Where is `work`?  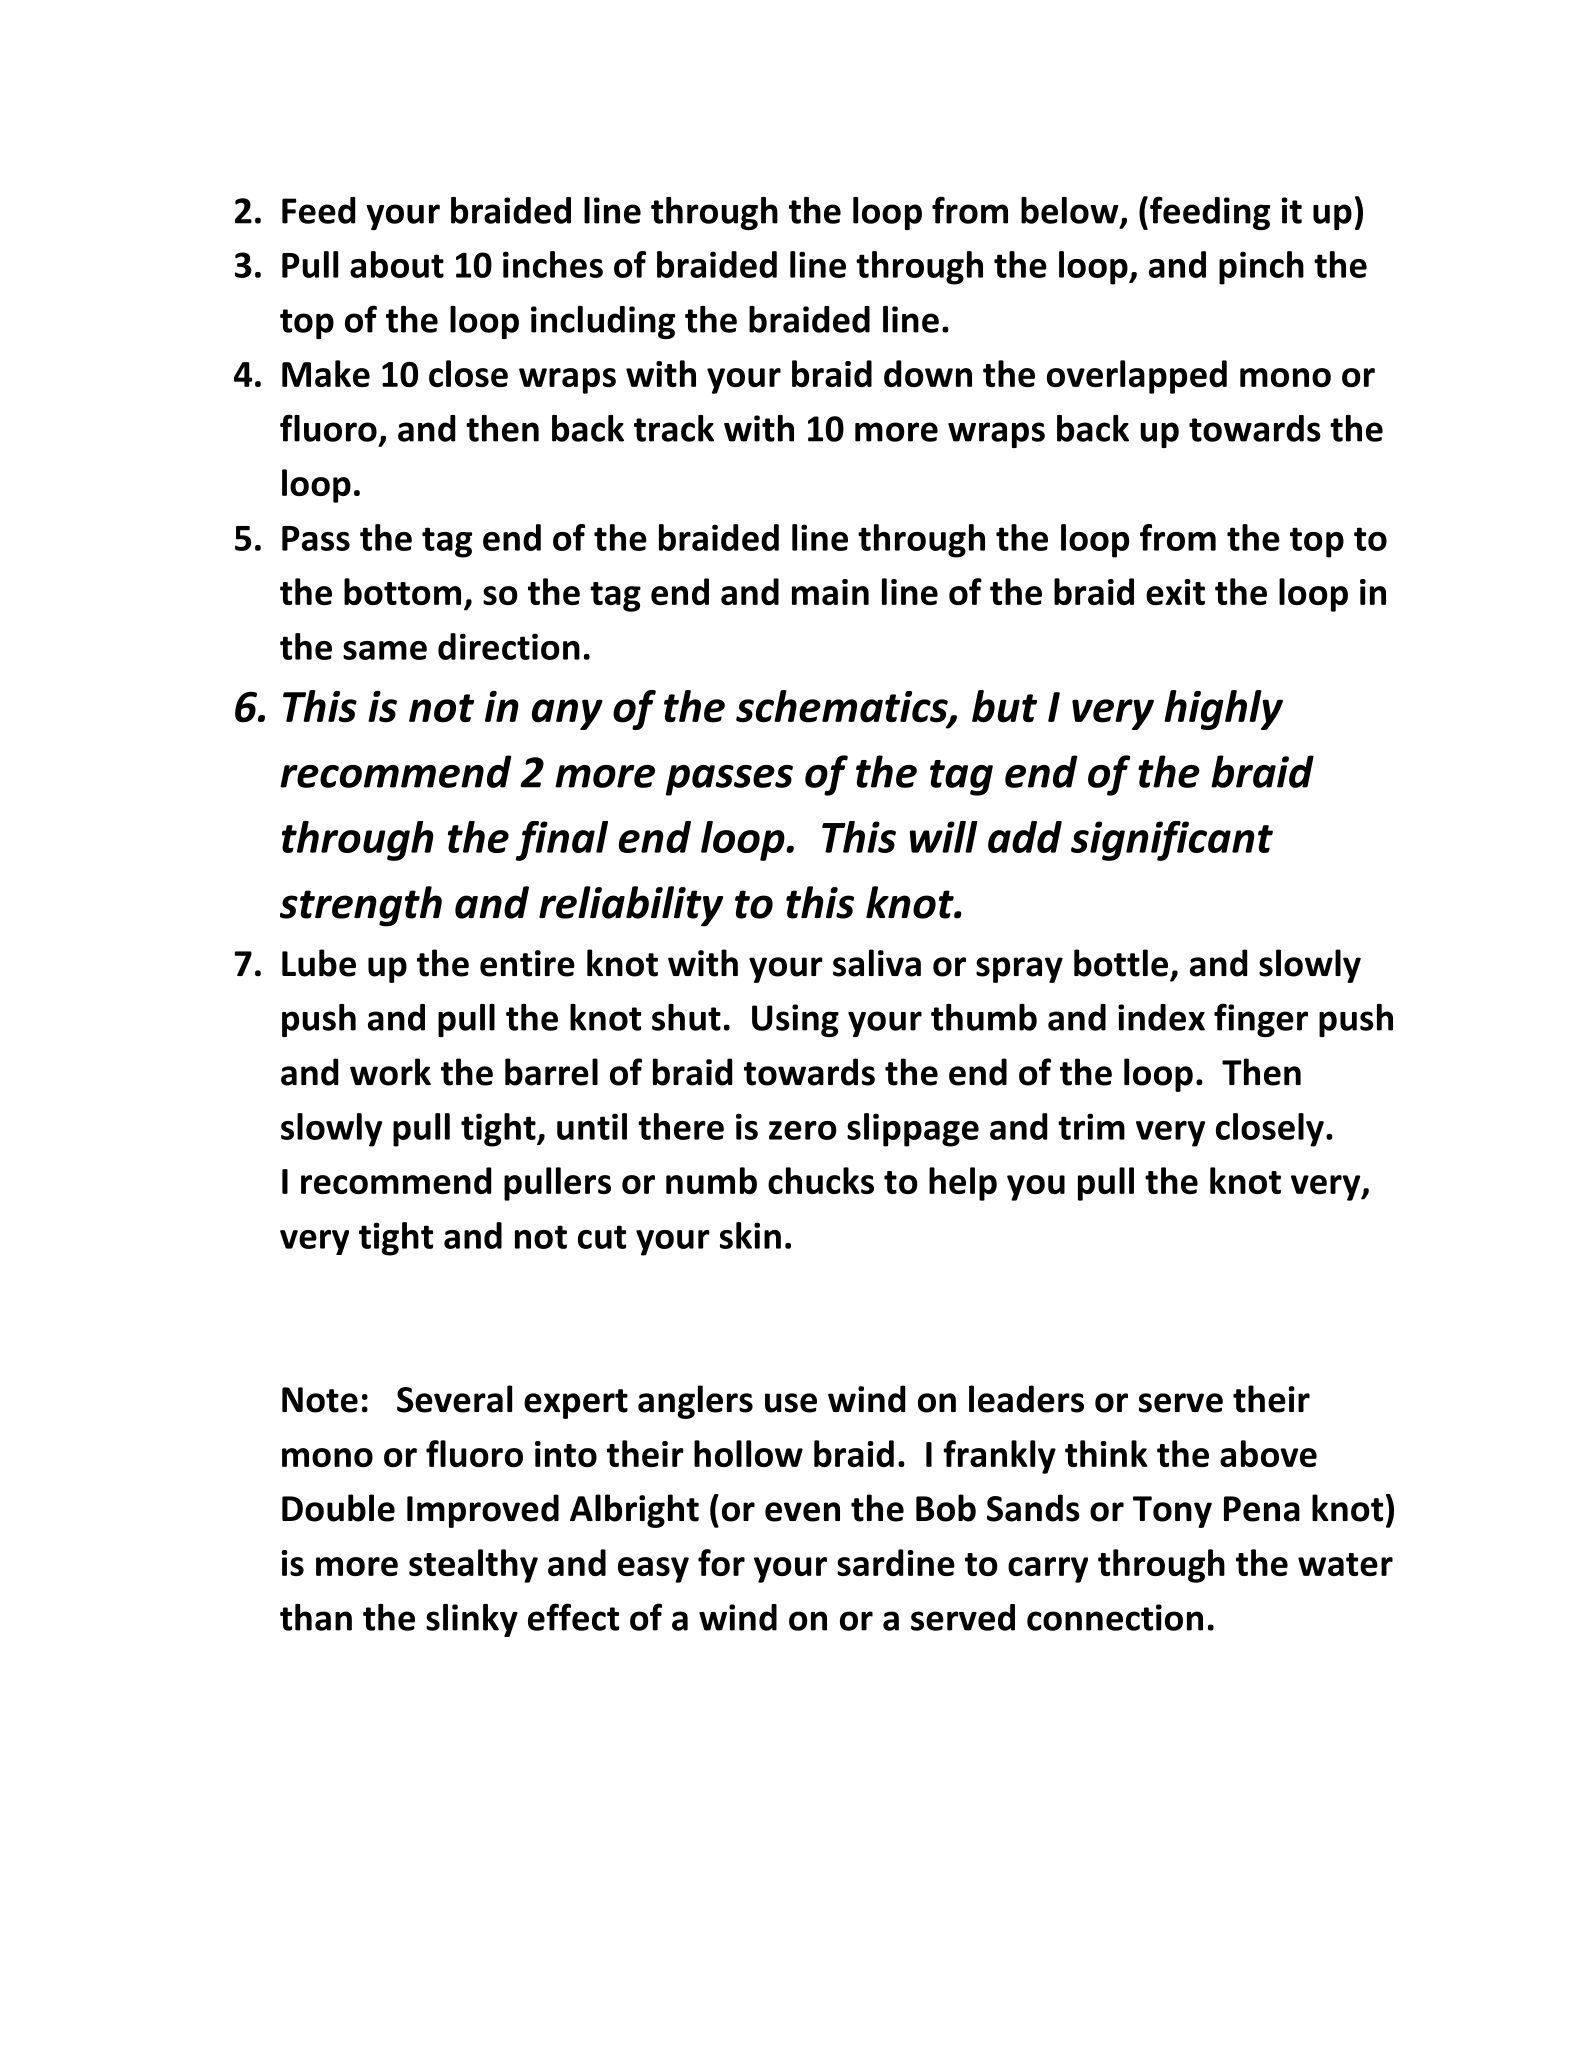 work is located at coordinates (390, 1072).
